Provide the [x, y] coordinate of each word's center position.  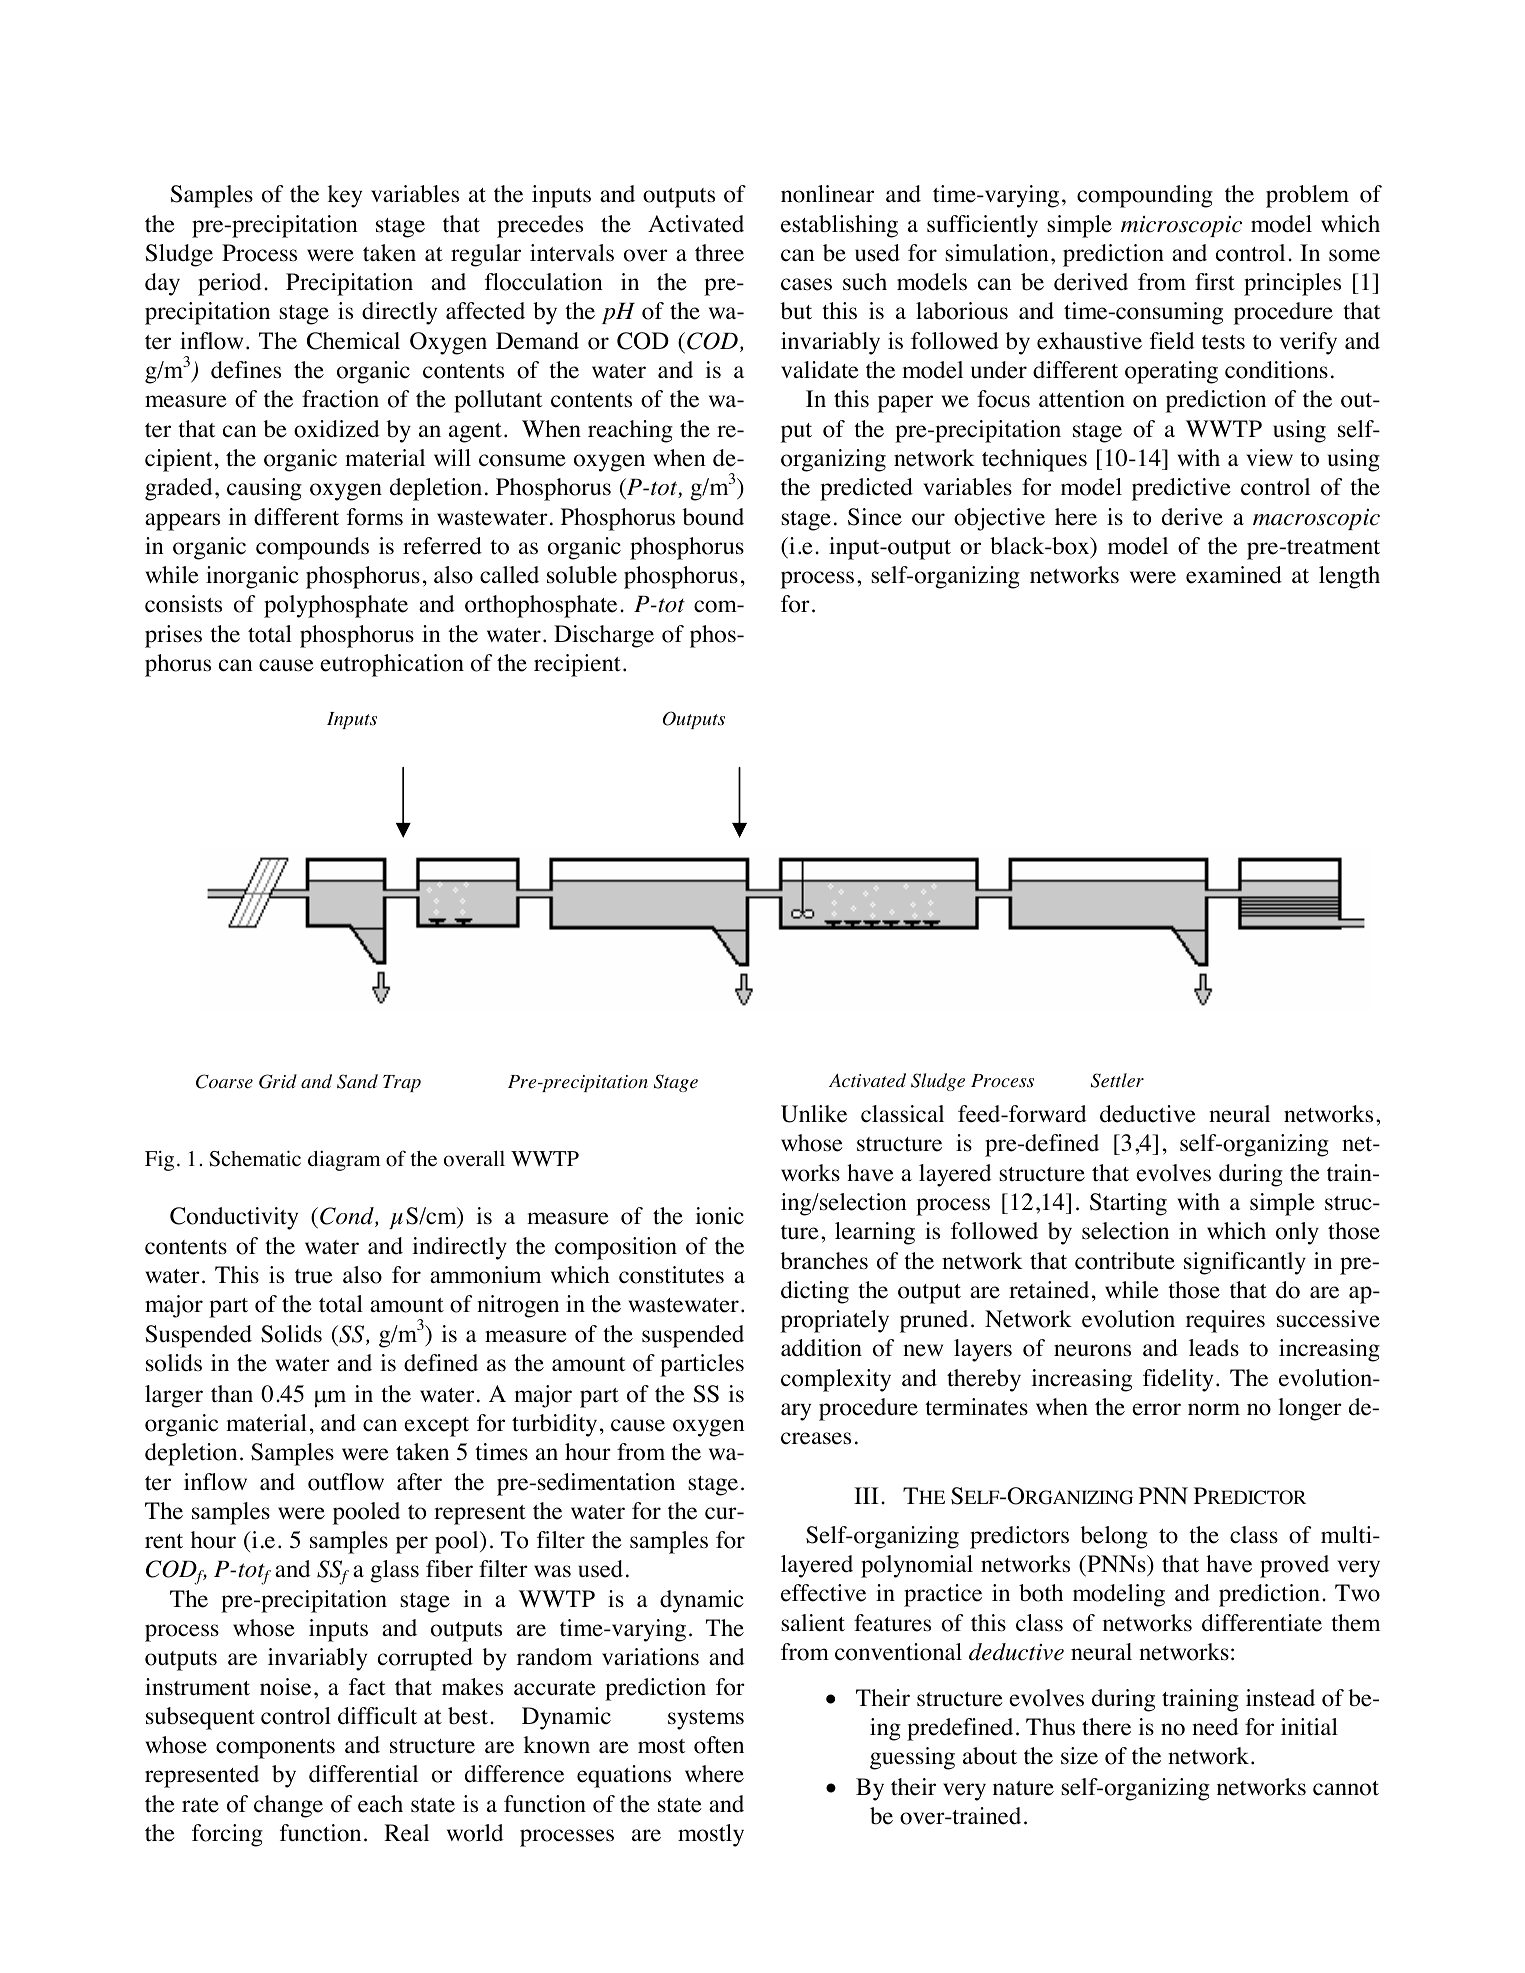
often [719, 1745]
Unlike [814, 1114]
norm [1214, 1409]
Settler [1117, 1080]
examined [1234, 575]
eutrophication [392, 665]
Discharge [604, 636]
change [288, 1806]
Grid [278, 1081]
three [719, 253]
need [1215, 1727]
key [345, 196]
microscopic [1181, 226]
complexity [836, 1380]
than [232, 1394]
